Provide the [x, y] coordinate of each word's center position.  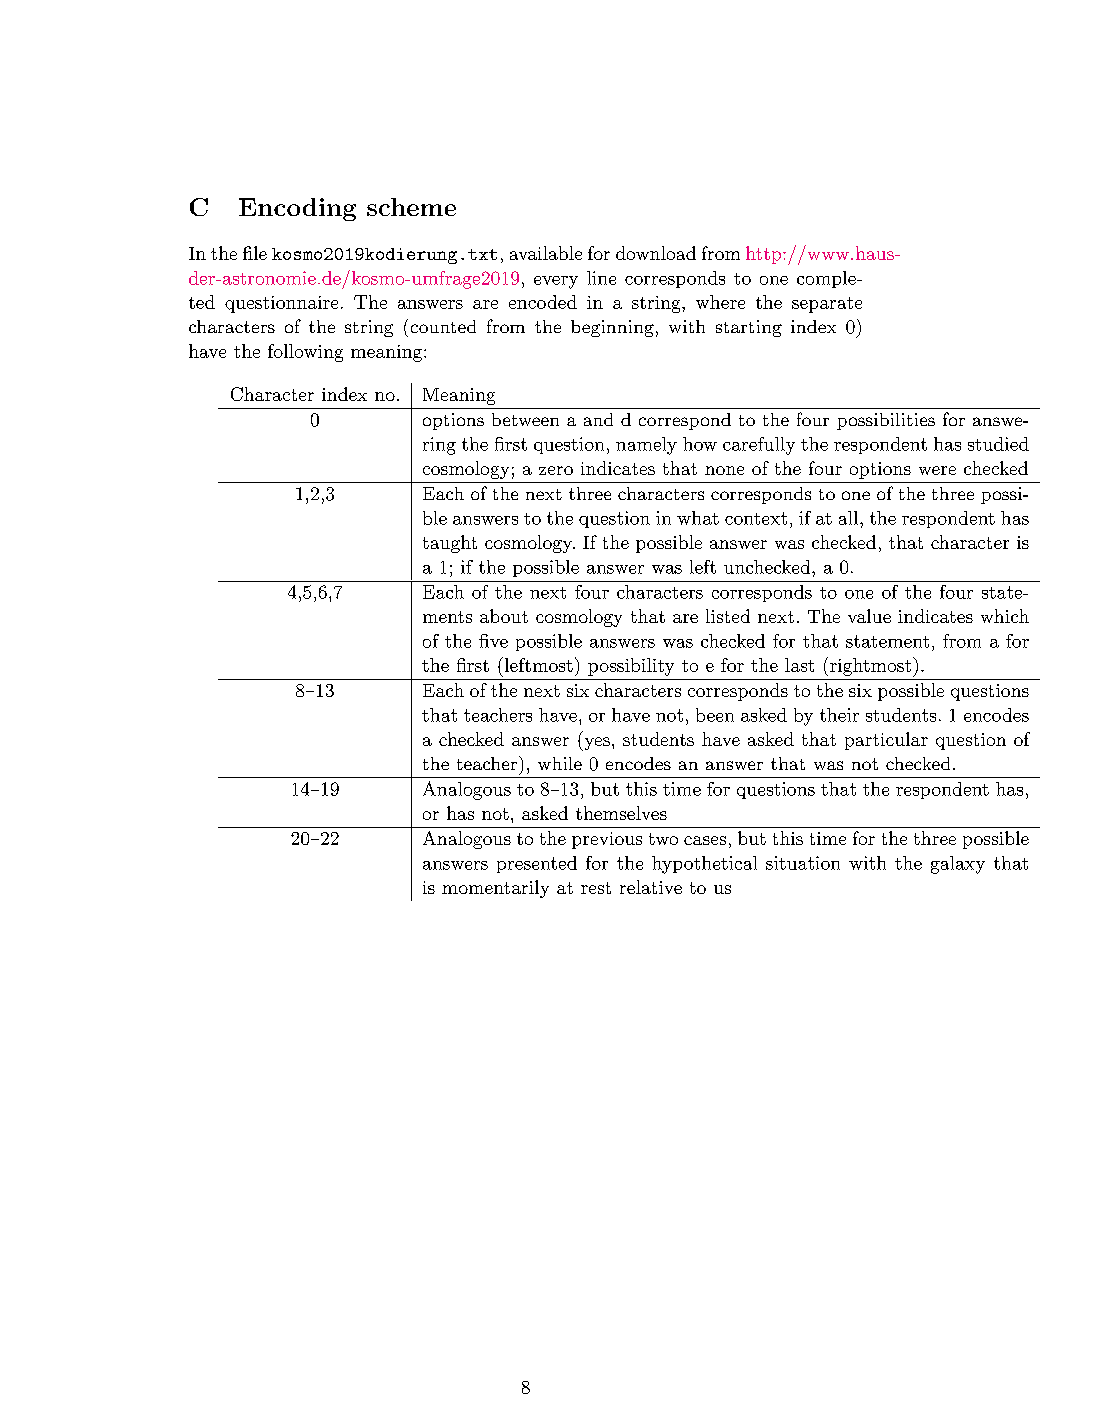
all [848, 518]
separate [827, 305]
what [698, 518]
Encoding [297, 209]
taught [450, 544]
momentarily [495, 889]
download [656, 253]
